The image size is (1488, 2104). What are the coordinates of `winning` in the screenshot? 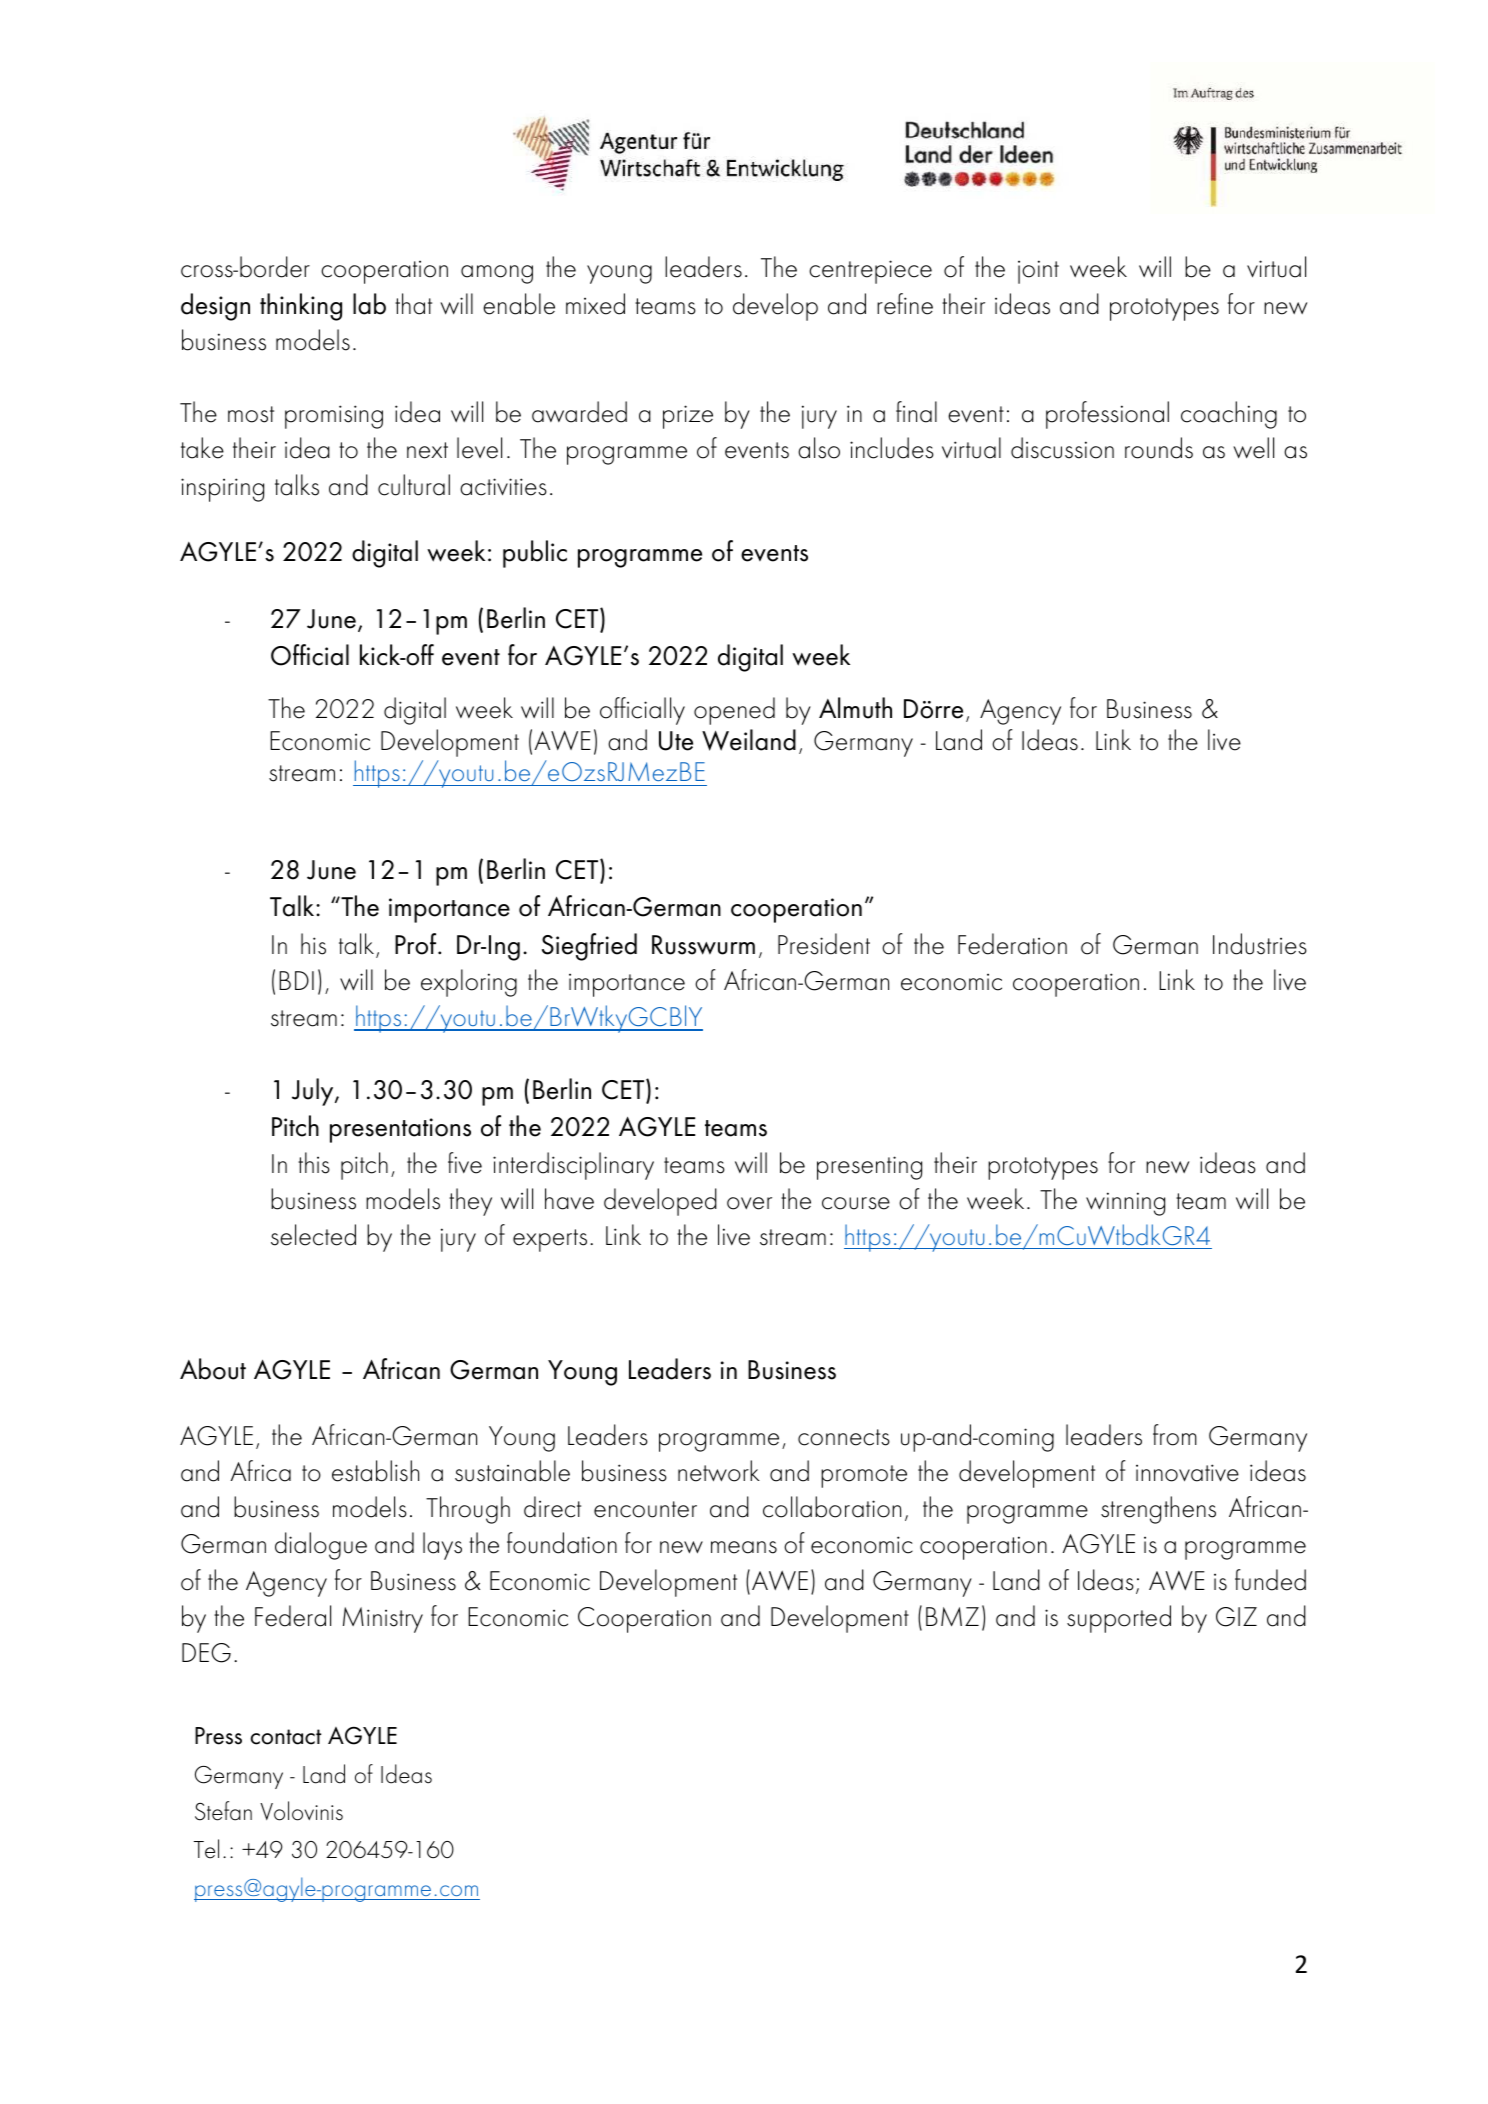 It's located at (1125, 1204).
